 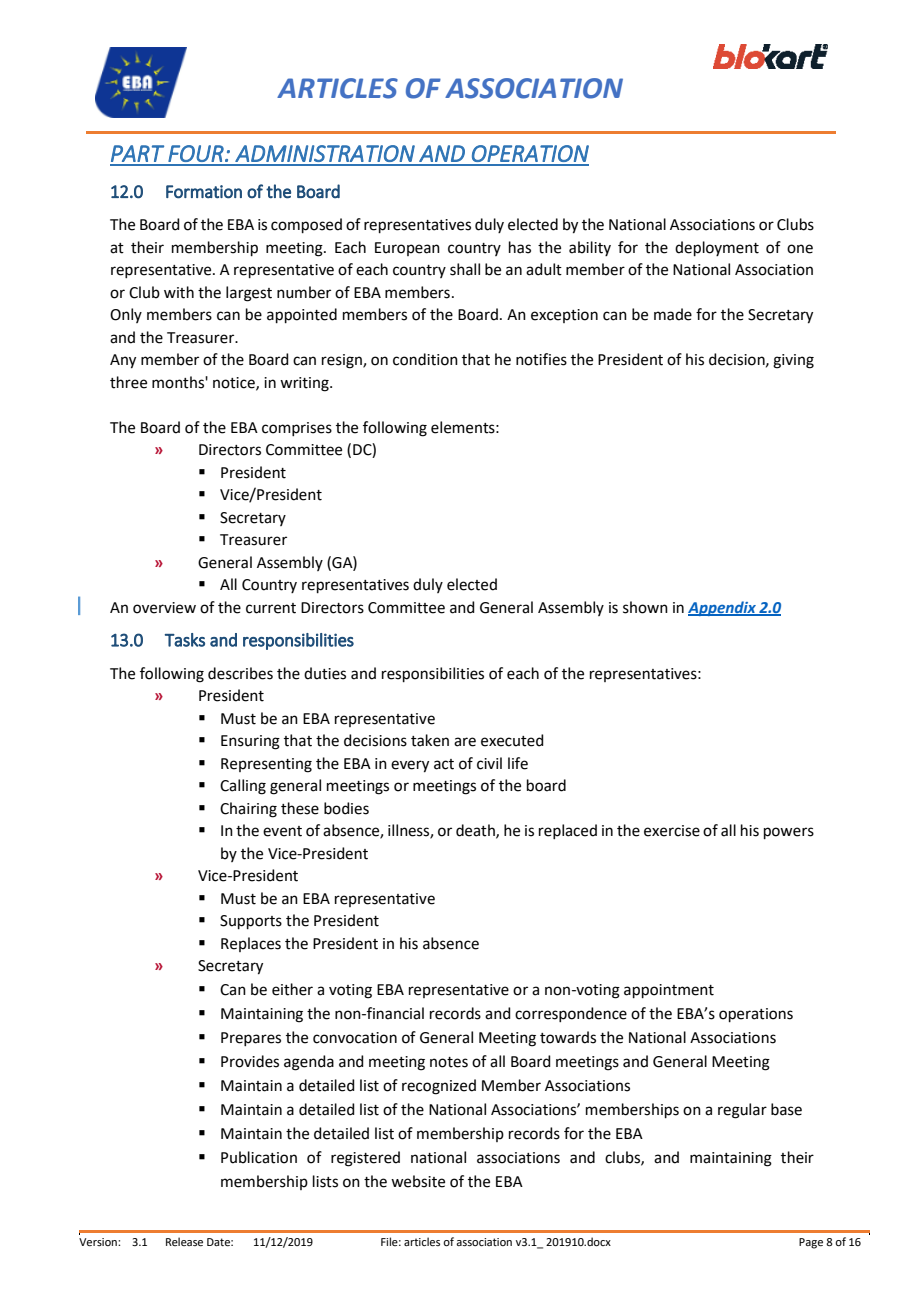 What do you see at coordinates (723, 608) in the document?
I see `Appendix` at bounding box center [723, 608].
